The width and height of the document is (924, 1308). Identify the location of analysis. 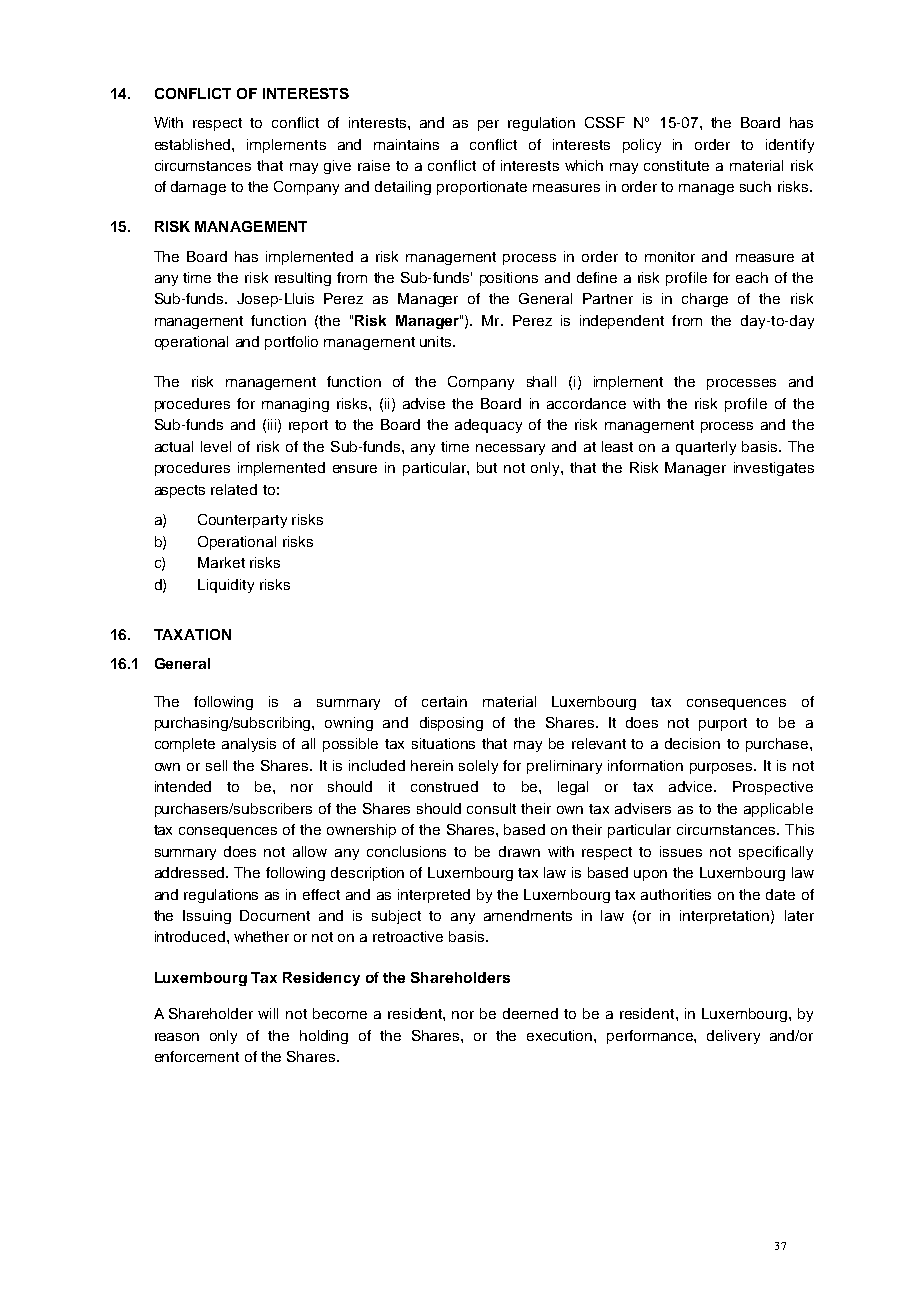
(249, 745).
